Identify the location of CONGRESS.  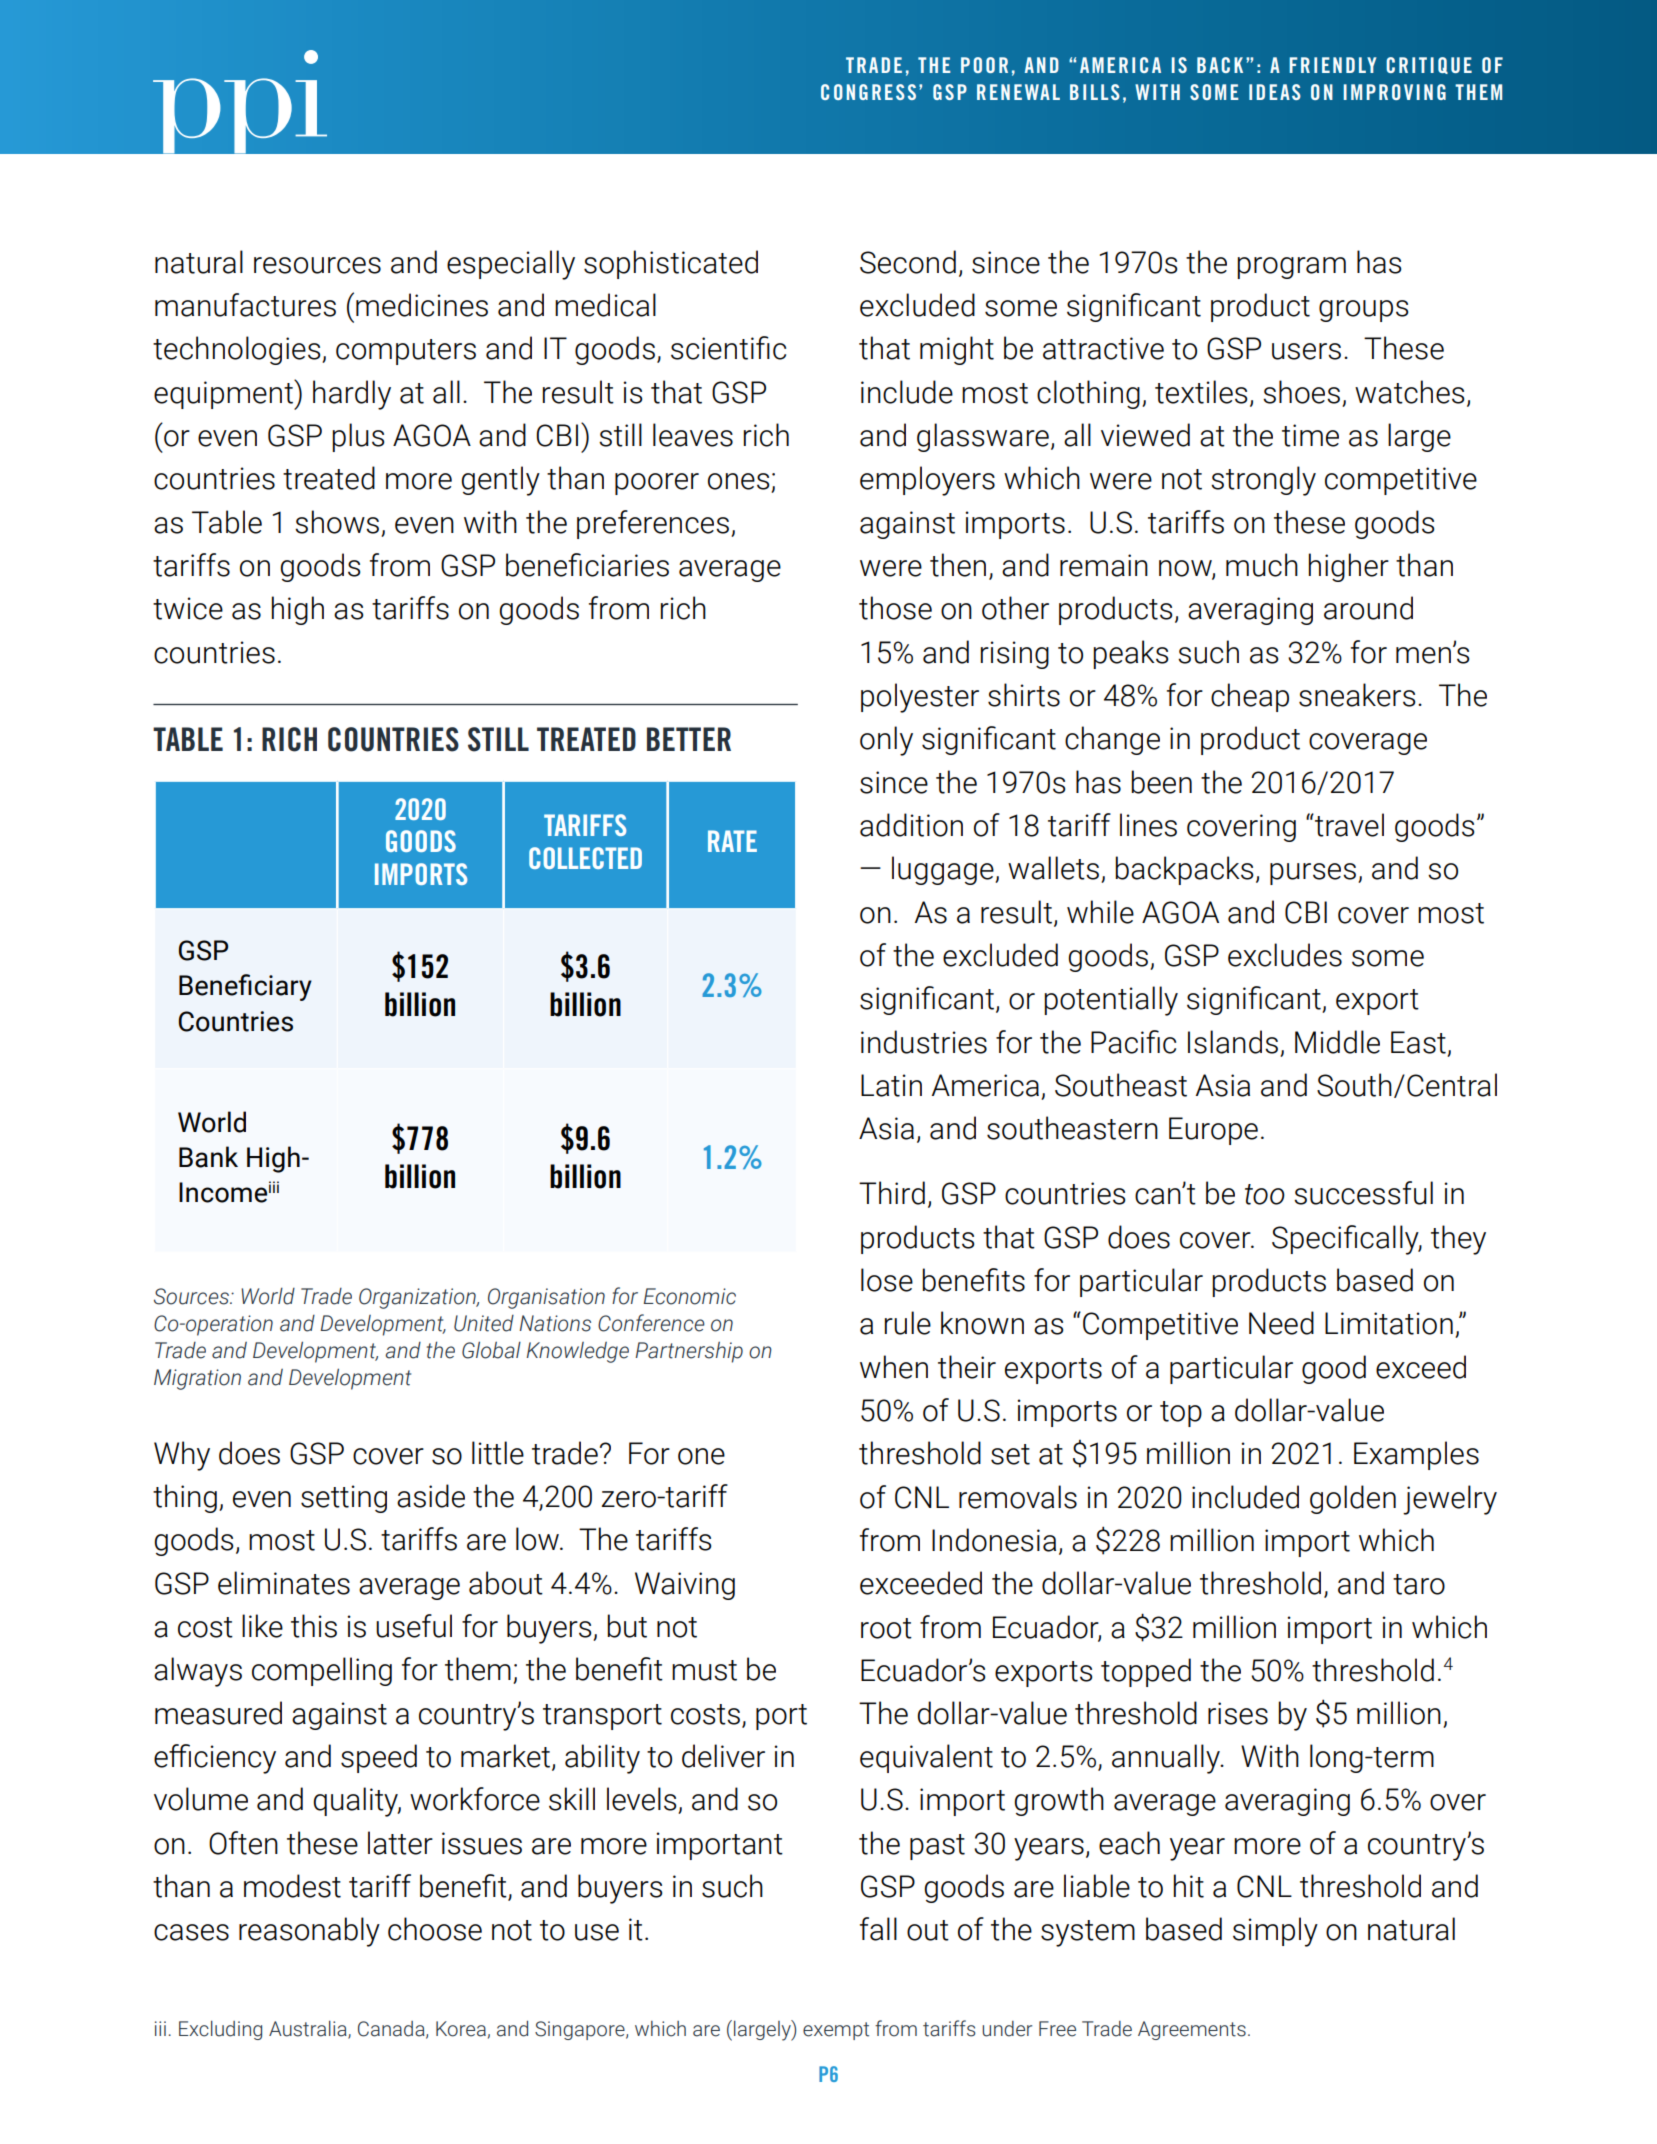
(868, 92).
